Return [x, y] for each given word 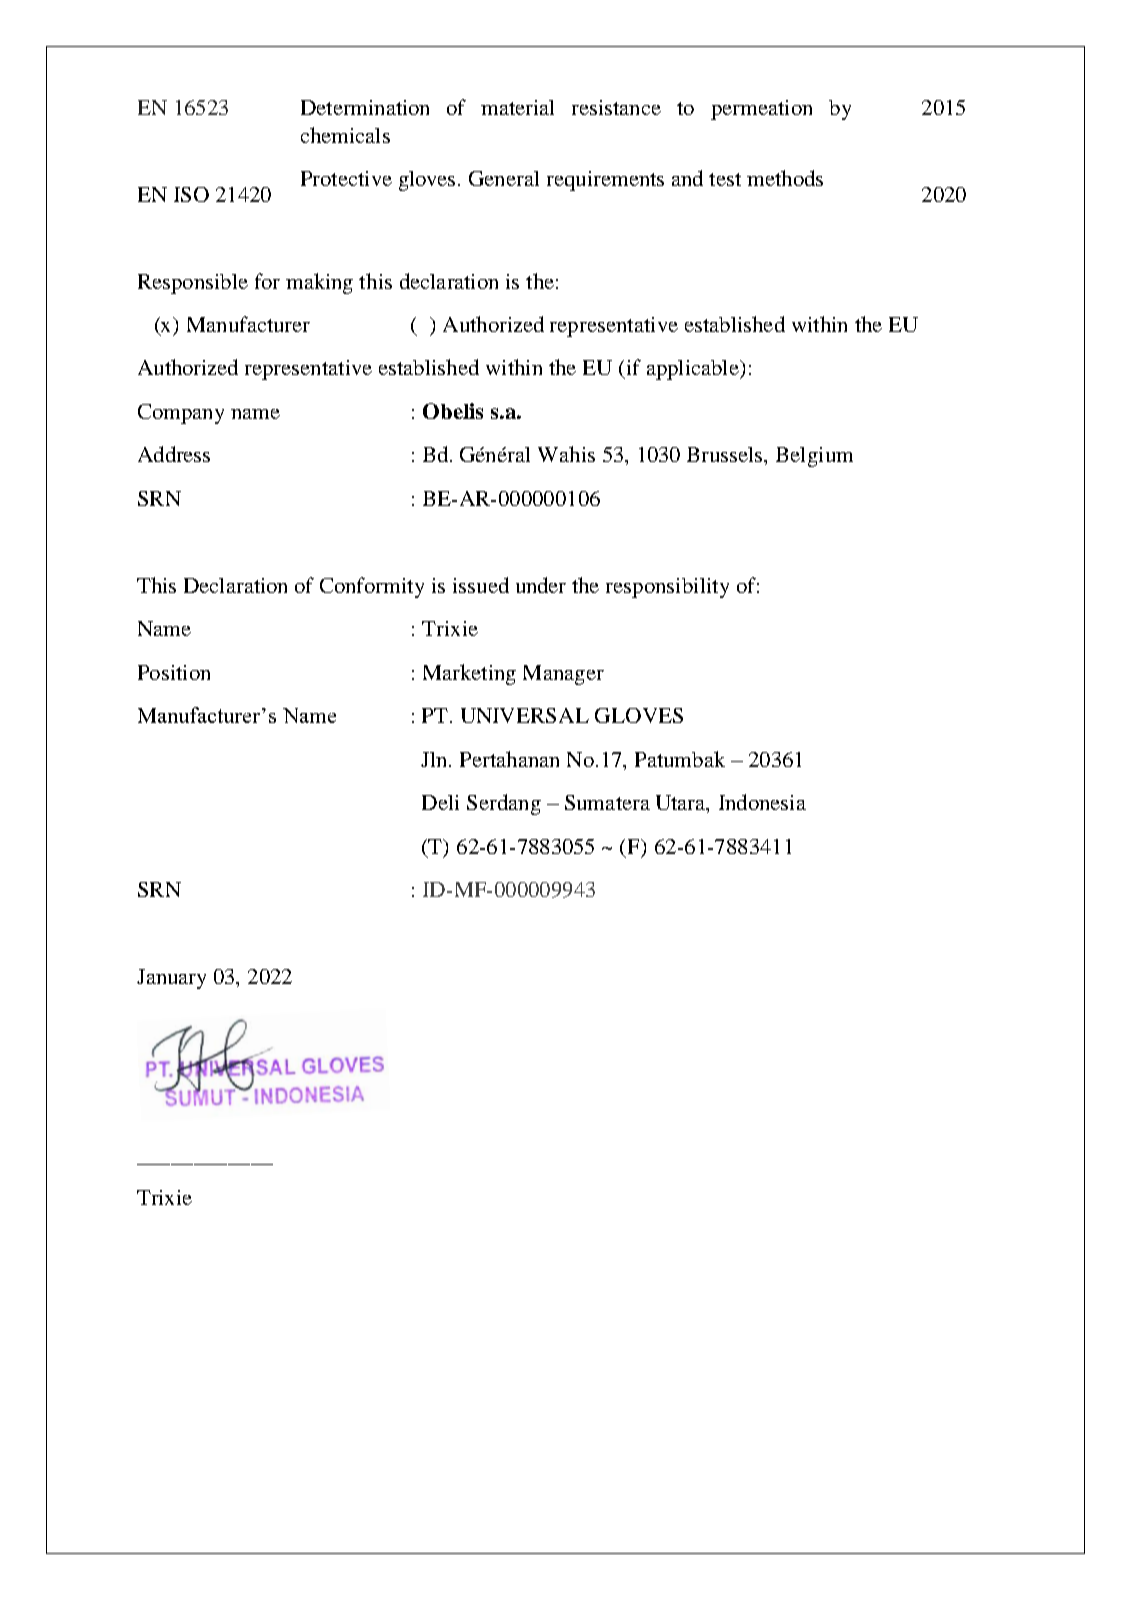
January [171, 979]
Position [174, 672]
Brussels [726, 454]
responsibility [667, 588]
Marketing [469, 674]
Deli [440, 802]
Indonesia [762, 802]
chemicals [345, 135]
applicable [694, 370]
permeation [761, 110]
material [517, 107]
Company [181, 414]
